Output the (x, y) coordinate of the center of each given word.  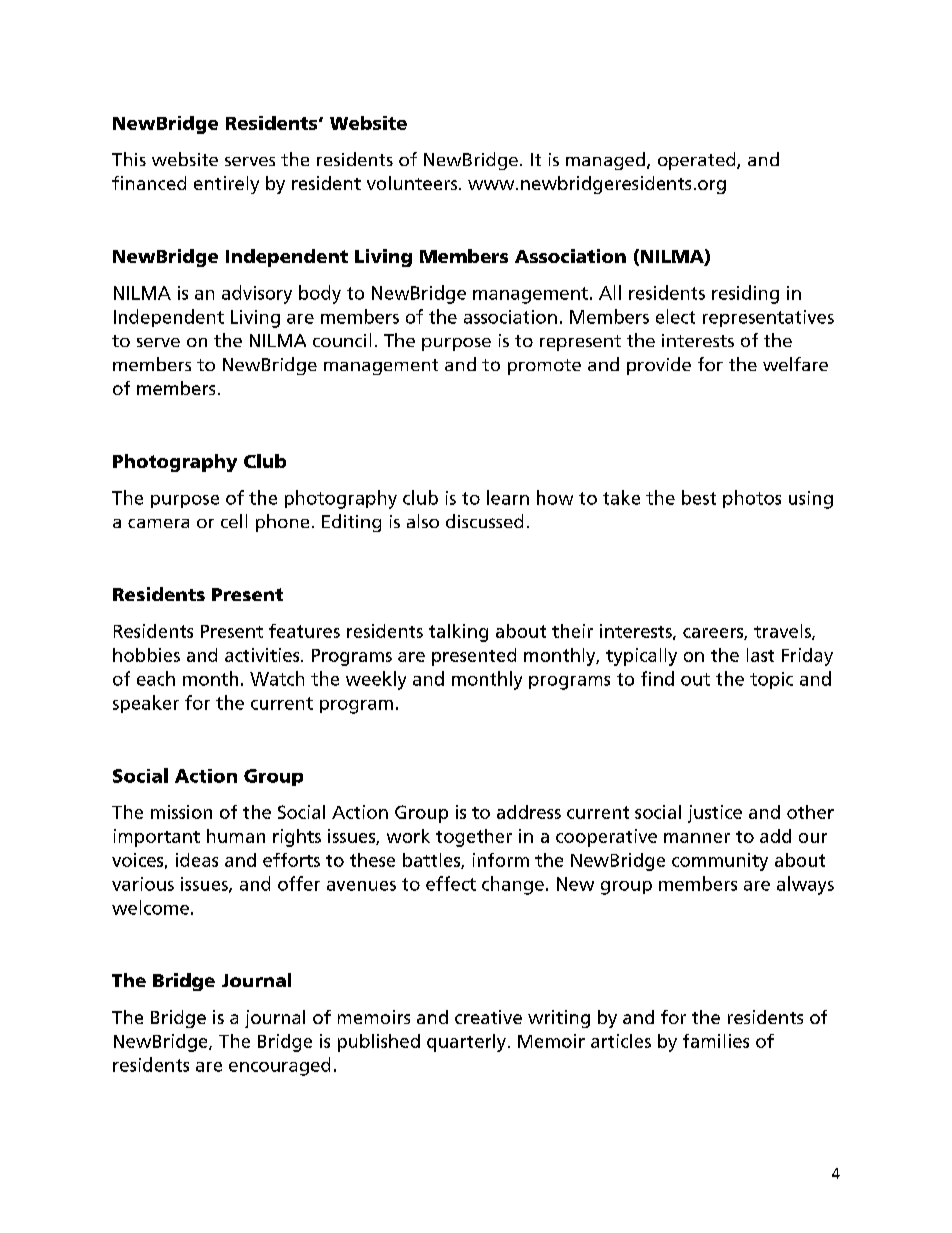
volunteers (413, 183)
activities (263, 655)
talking (458, 633)
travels (783, 632)
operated (698, 161)
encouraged (279, 1066)
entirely (226, 185)
